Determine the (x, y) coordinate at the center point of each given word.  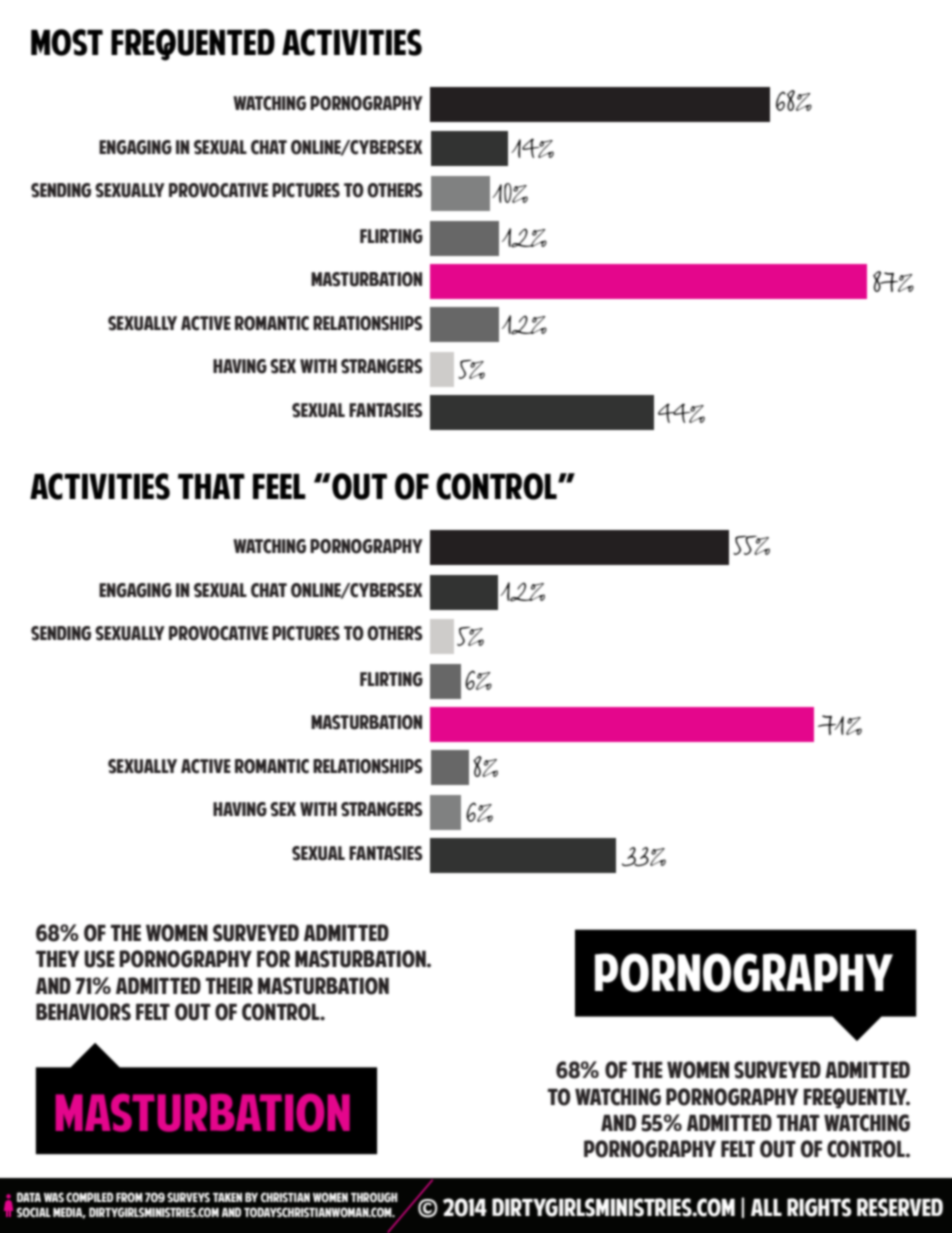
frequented (193, 45)
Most (67, 42)
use (99, 959)
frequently (856, 1098)
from (129, 1197)
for (273, 959)
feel (279, 486)
